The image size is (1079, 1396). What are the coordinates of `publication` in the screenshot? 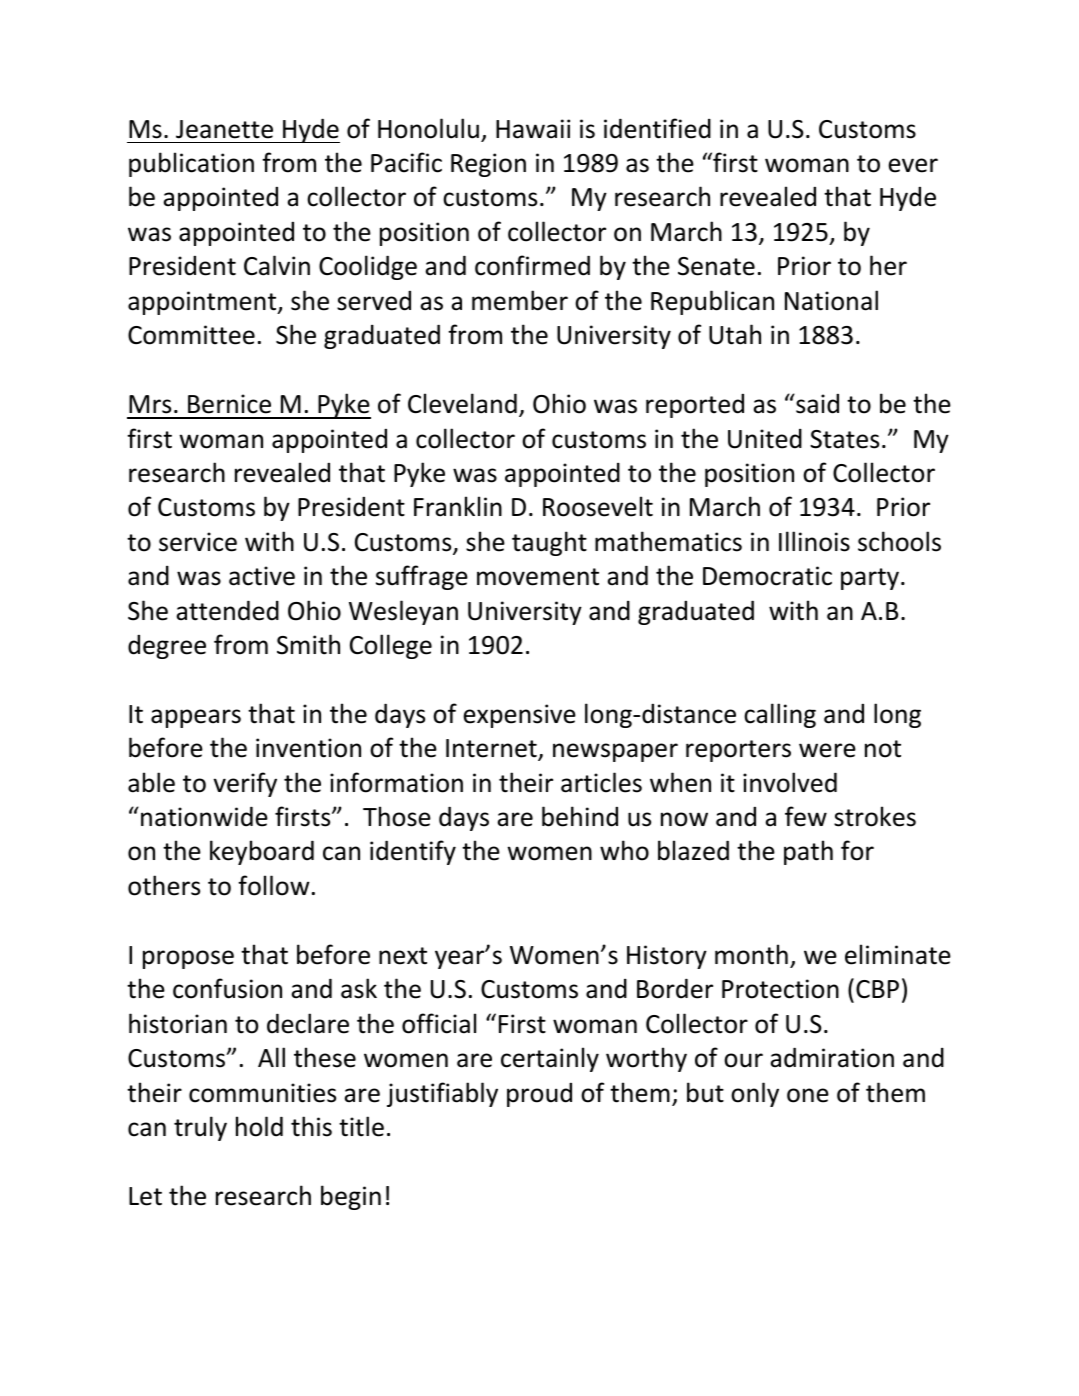 It's located at (191, 164).
